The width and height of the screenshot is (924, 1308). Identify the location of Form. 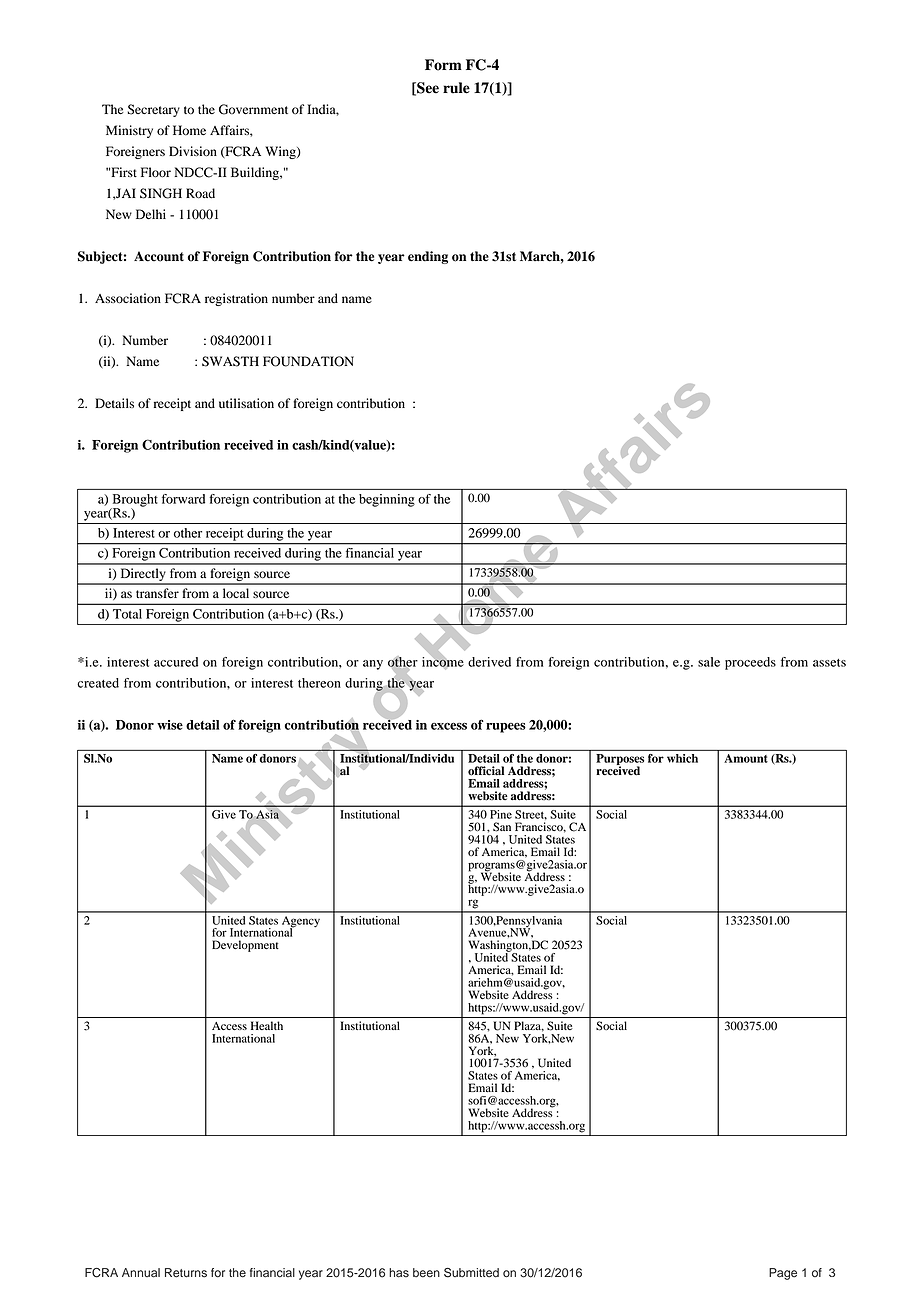
(443, 65).
